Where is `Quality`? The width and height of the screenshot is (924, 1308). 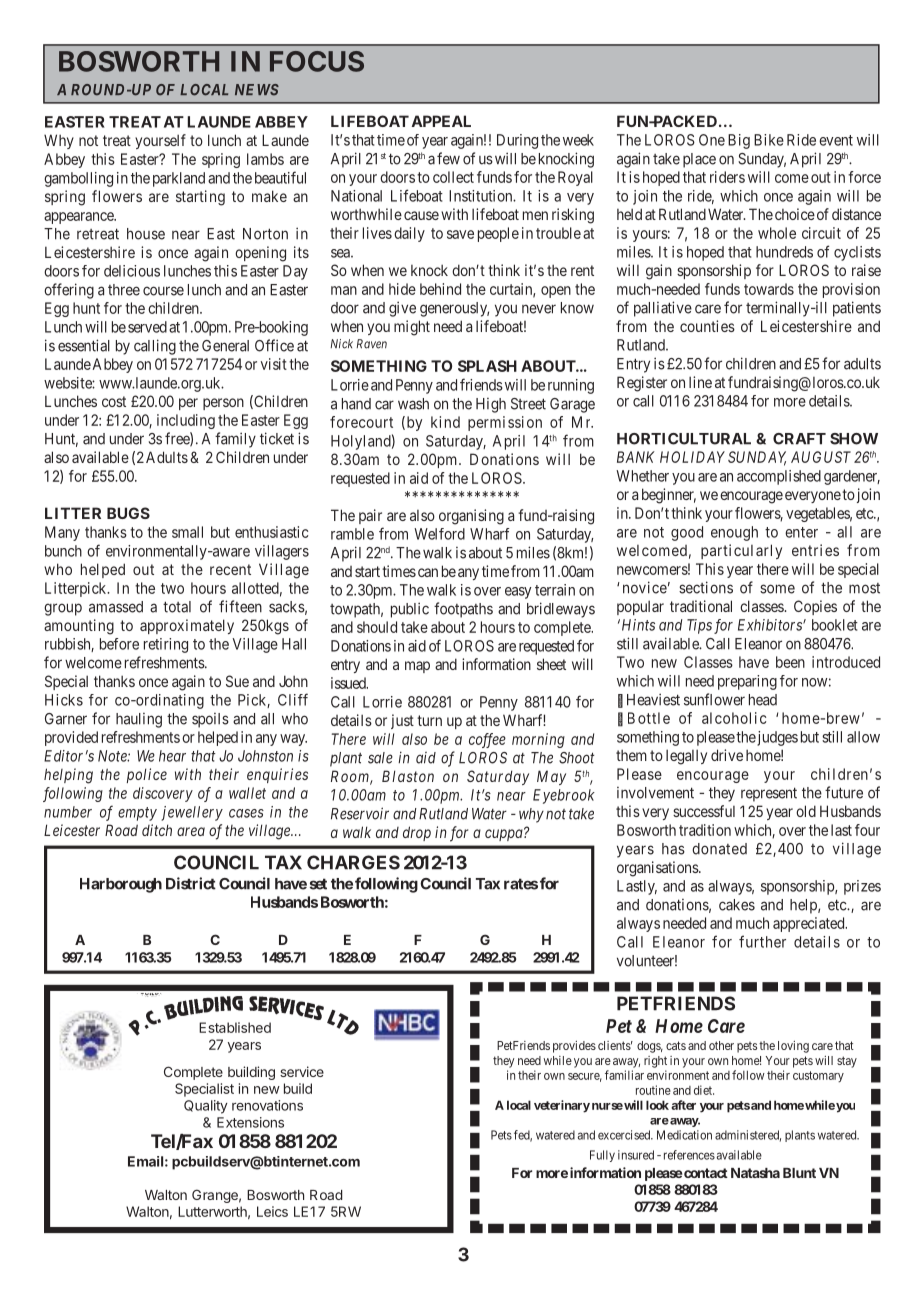 Quality is located at coordinates (206, 1107).
